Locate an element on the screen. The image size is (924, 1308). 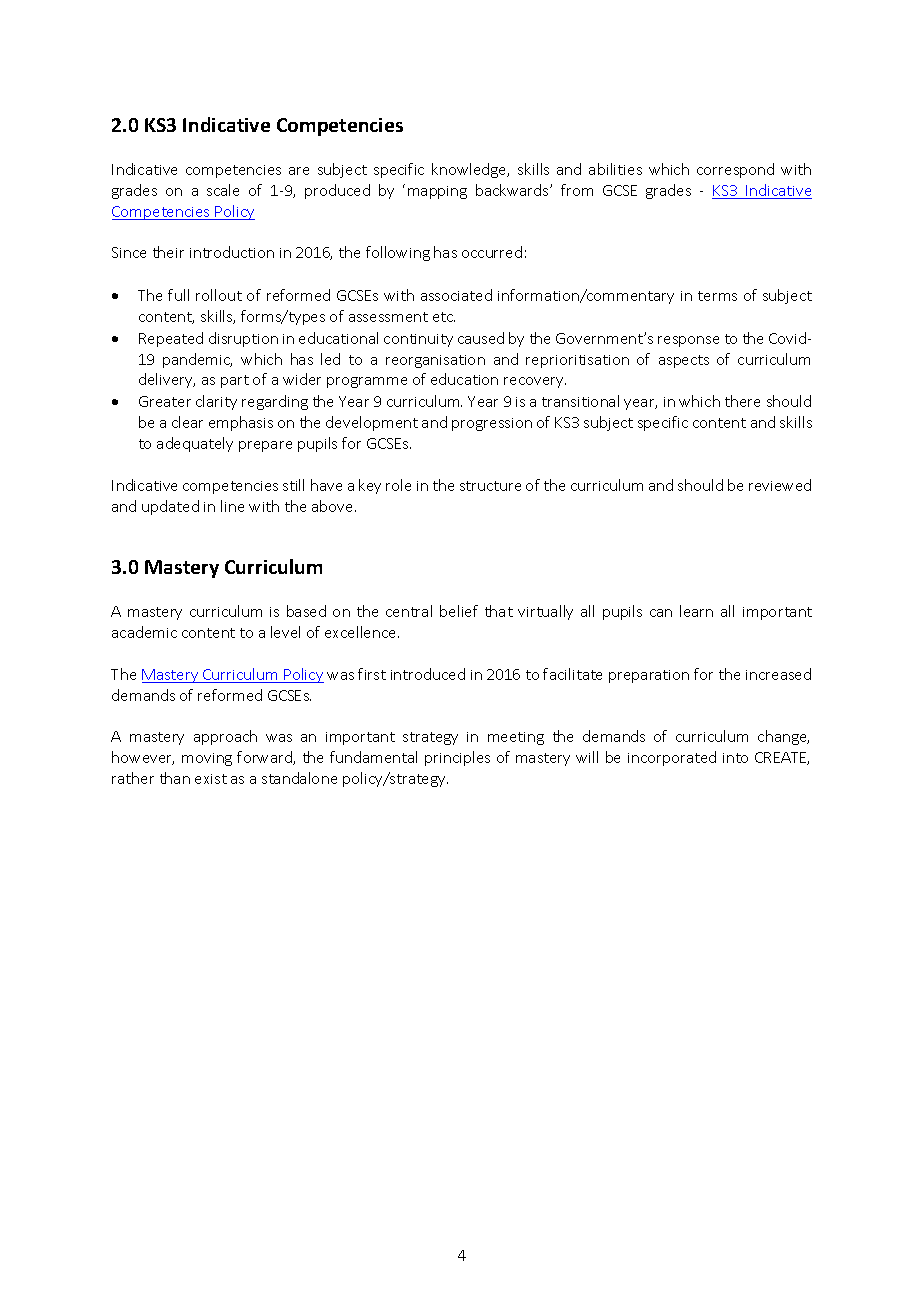
correspond is located at coordinates (735, 170).
